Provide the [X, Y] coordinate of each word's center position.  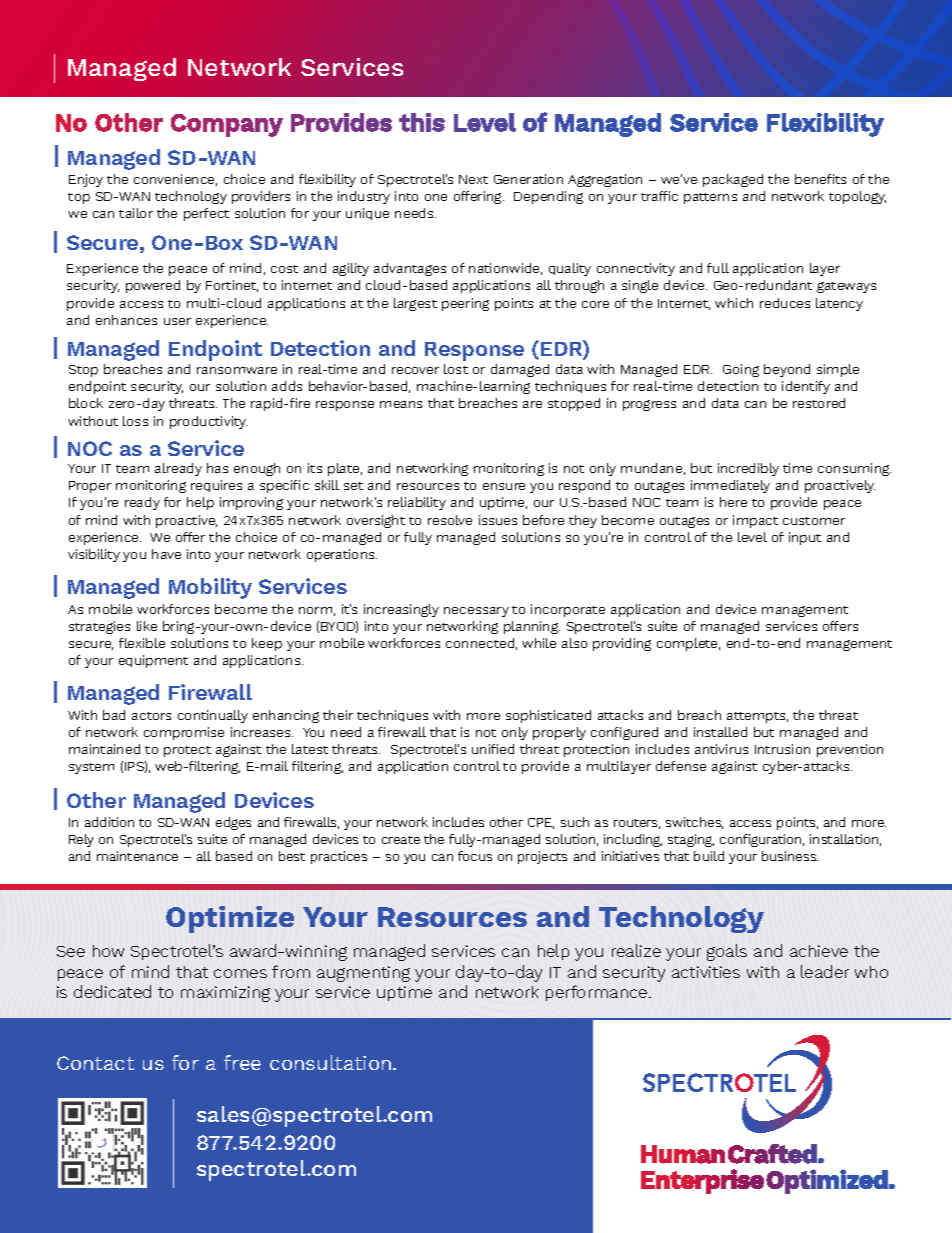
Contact [95, 1063]
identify [806, 387]
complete [688, 644]
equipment [153, 661]
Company [227, 125]
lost [456, 369]
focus [475, 856]
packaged [733, 180]
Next [473, 179]
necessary [476, 612]
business [790, 856]
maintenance [137, 856]
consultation [332, 1062]
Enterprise [702, 1181]
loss [135, 421]
